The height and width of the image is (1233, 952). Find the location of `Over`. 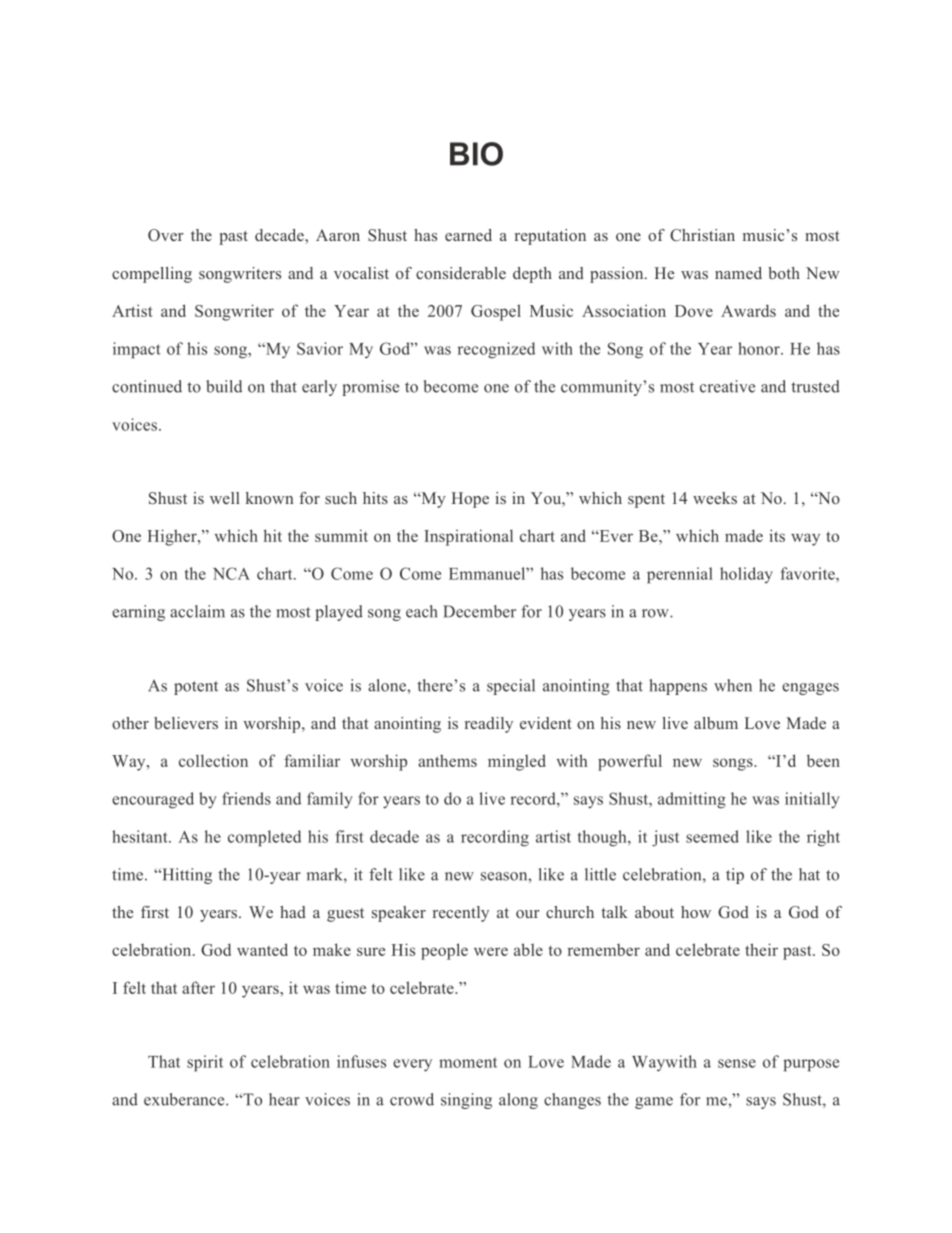

Over is located at coordinates (166, 235).
